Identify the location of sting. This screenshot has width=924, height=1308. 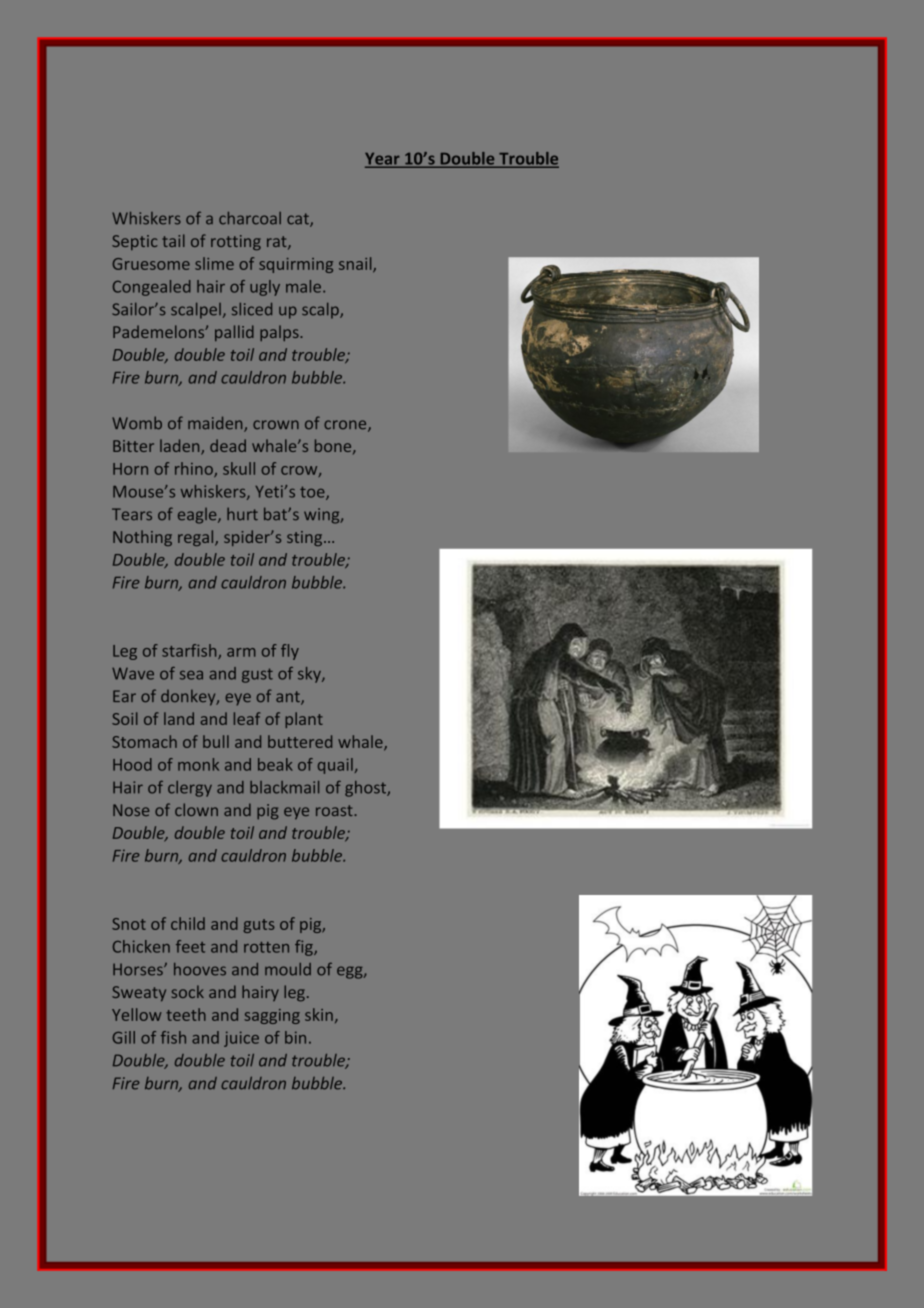
(306, 538).
